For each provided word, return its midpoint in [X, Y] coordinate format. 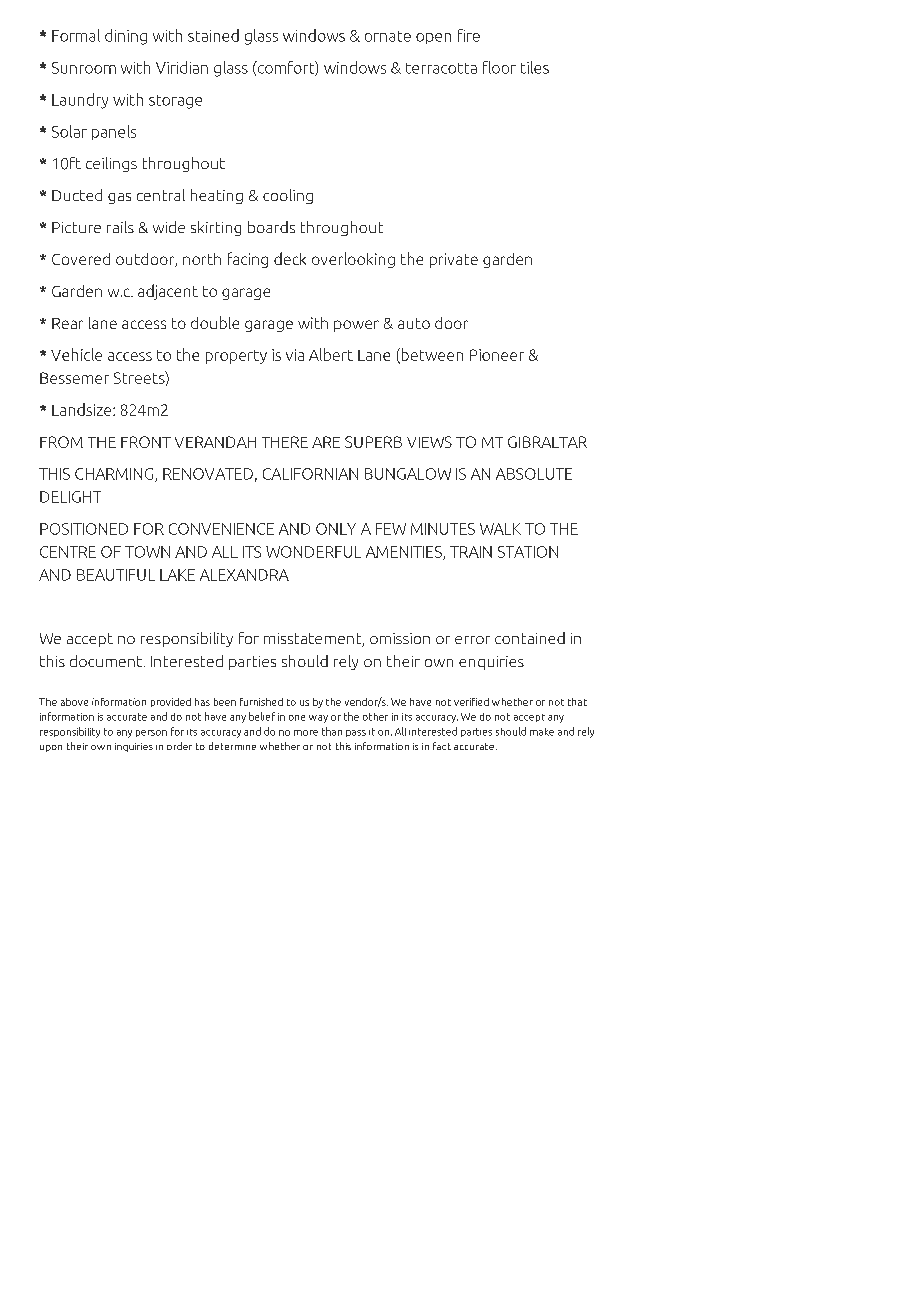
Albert [331, 354]
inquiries [134, 747]
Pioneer [497, 355]
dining [126, 37]
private [454, 260]
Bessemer [74, 378]
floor [499, 67]
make [542, 732]
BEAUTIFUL [116, 575]
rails [120, 227]
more [306, 733]
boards [271, 227]
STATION [528, 552]
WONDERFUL [313, 552]
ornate [388, 36]
